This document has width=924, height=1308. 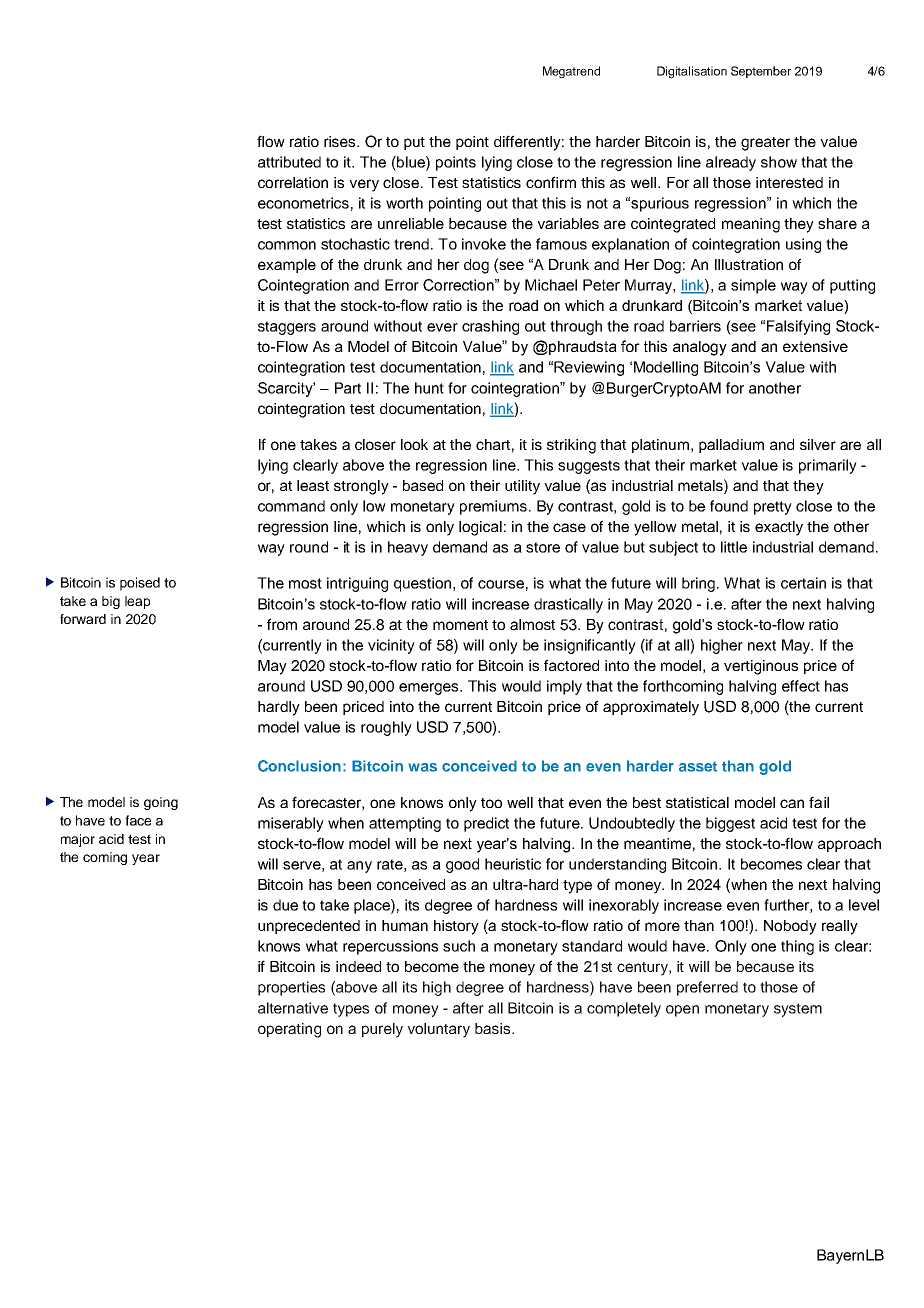 What do you see at coordinates (341, 141) in the document?
I see `rises` at bounding box center [341, 141].
